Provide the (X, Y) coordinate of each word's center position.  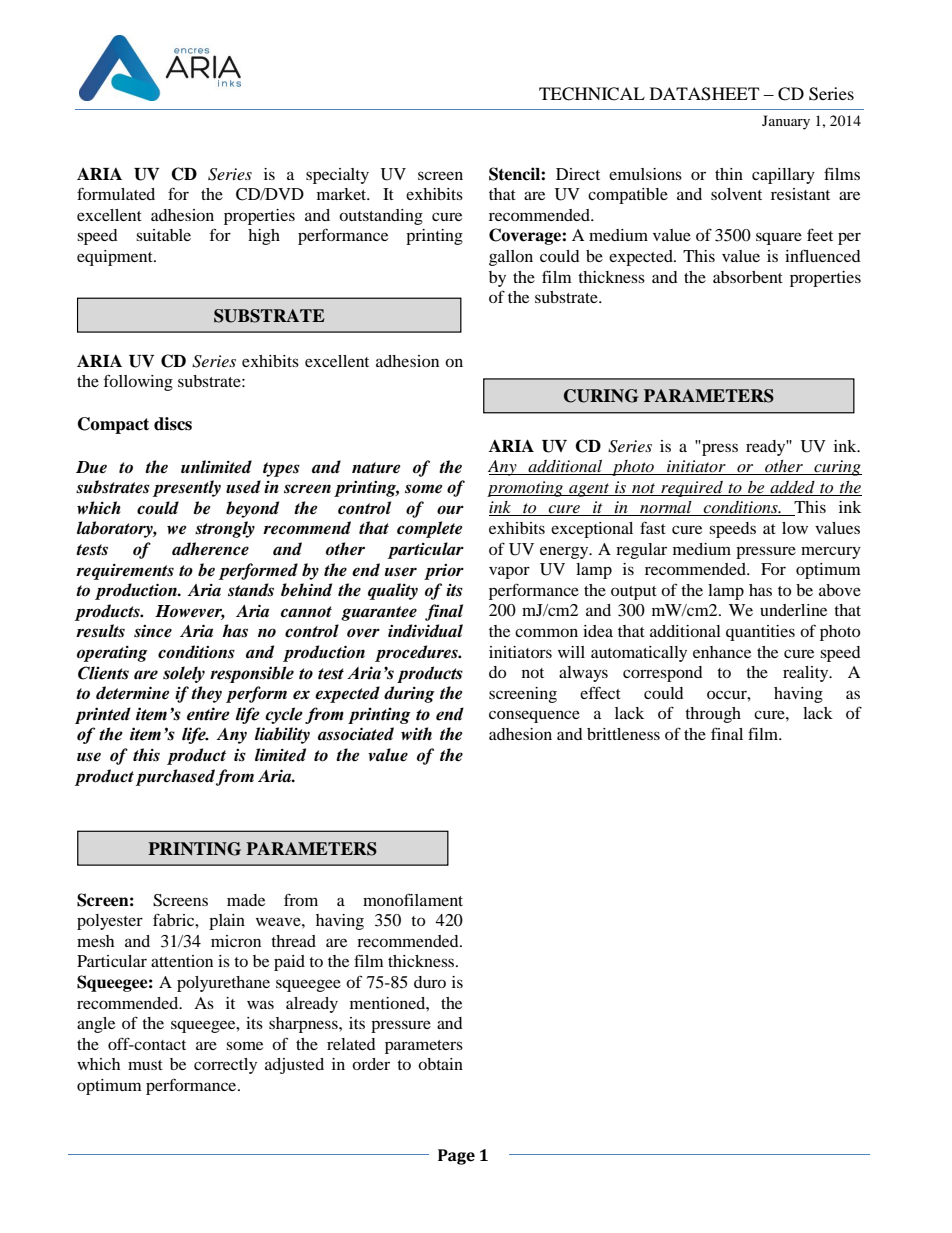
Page (456, 1157)
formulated (116, 193)
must (145, 1065)
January (786, 122)
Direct (578, 174)
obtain (440, 1064)
